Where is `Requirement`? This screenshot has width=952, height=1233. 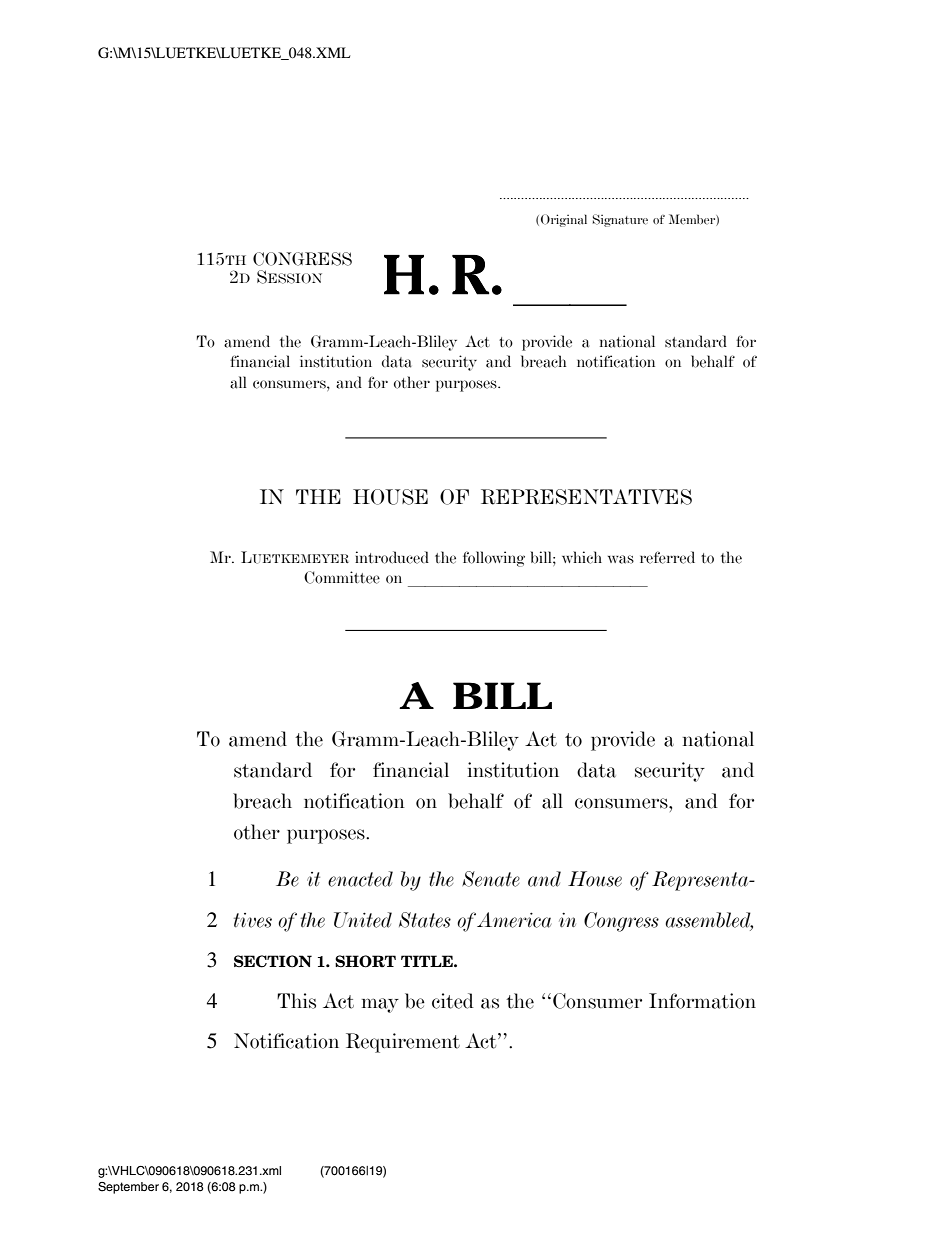
Requirement is located at coordinates (403, 1043).
